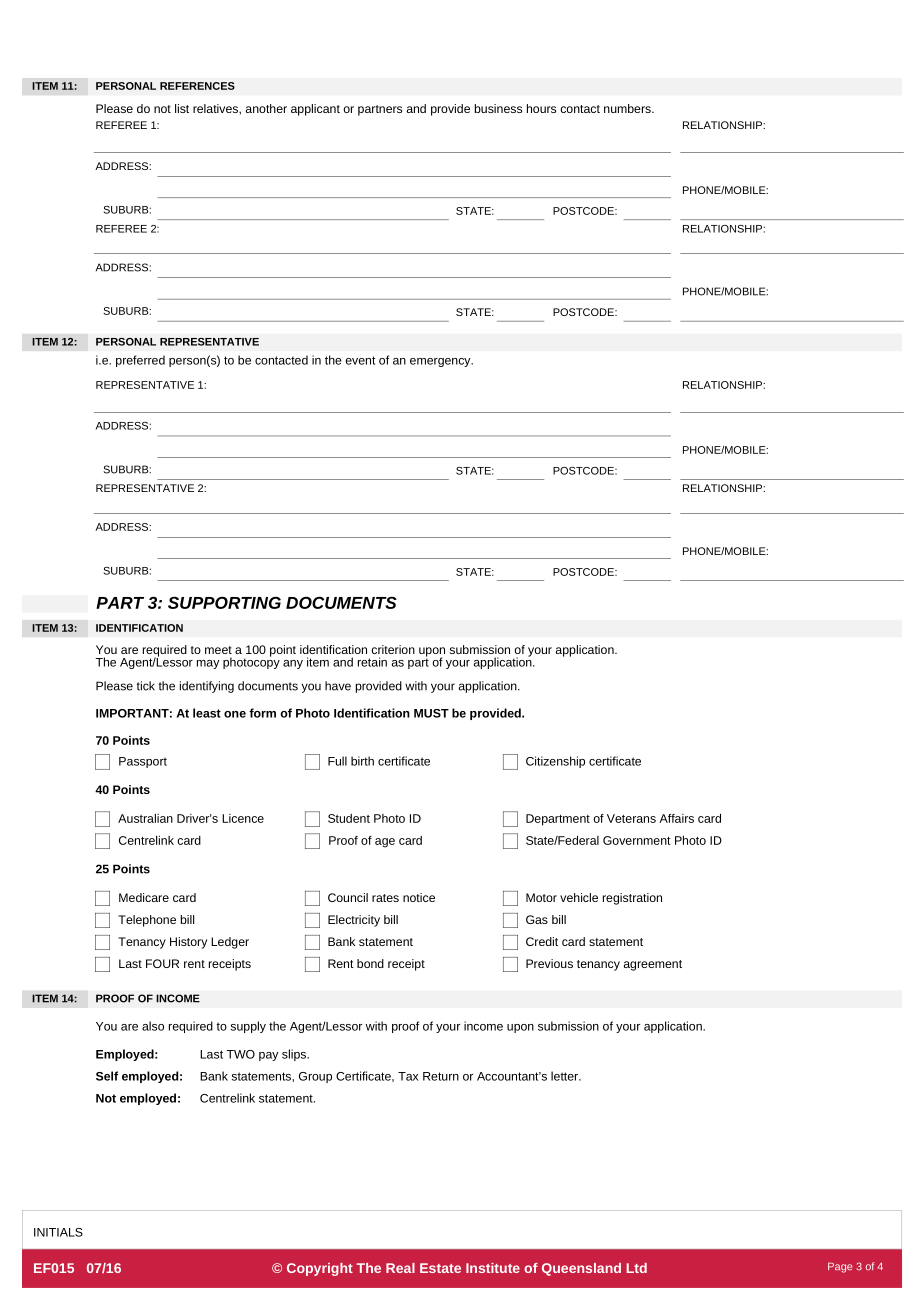  What do you see at coordinates (58, 1232) in the image?
I see `INITIALS` at bounding box center [58, 1232].
